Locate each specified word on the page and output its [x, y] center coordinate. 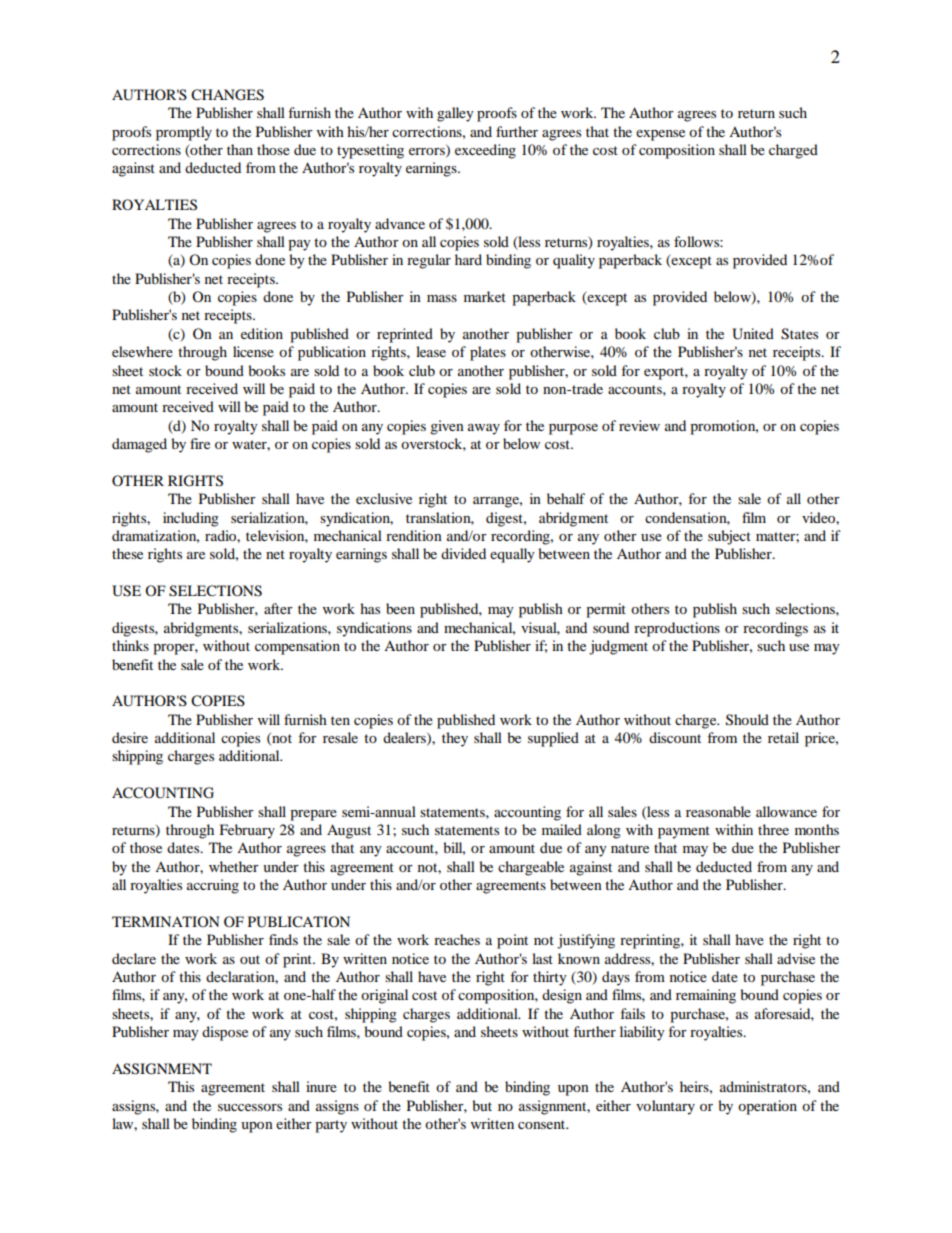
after [278, 608]
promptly [184, 133]
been [400, 608]
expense [660, 135]
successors [250, 1107]
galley [455, 114]
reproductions [677, 629]
